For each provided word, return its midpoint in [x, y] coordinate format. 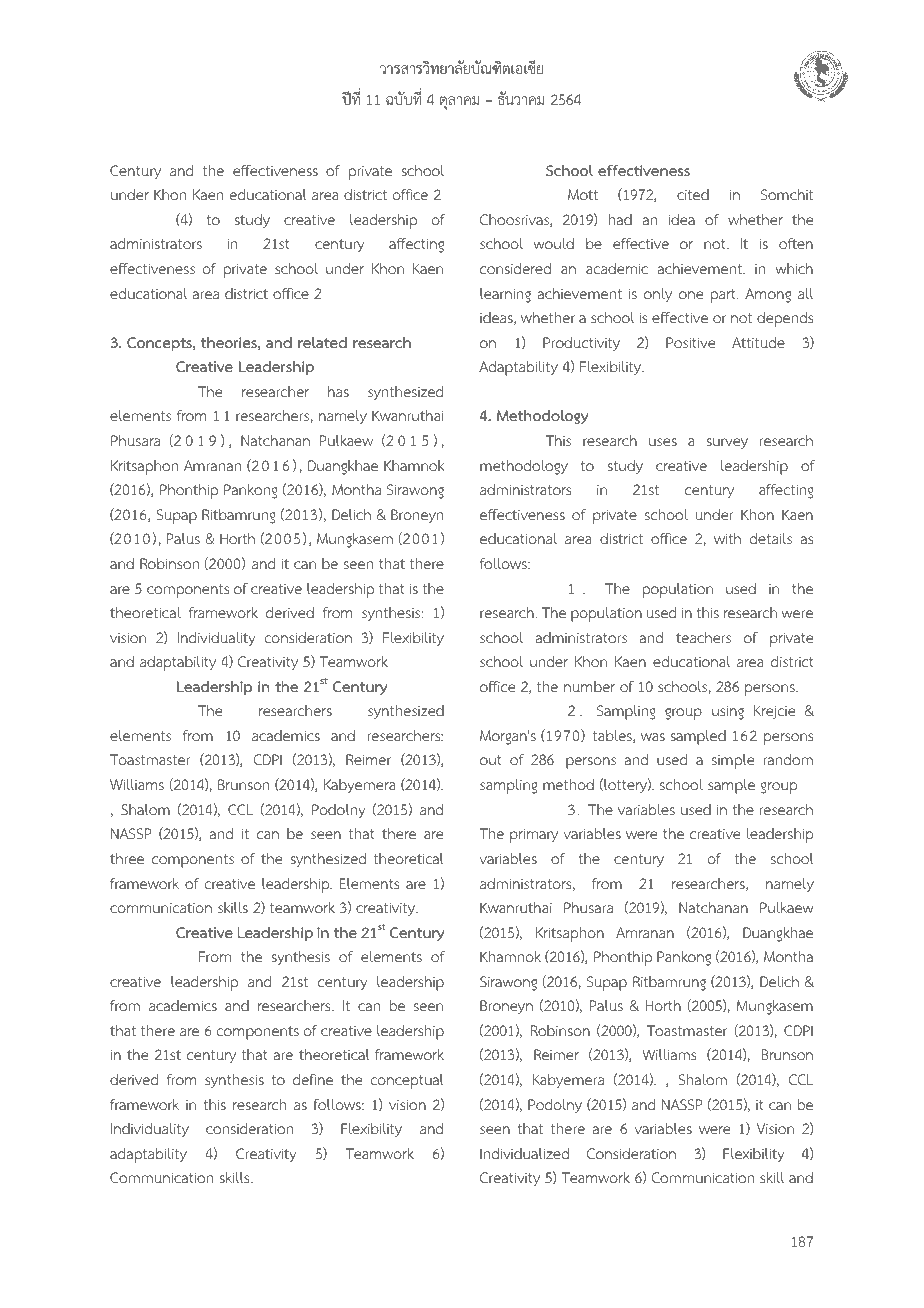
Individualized [524, 1153]
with [727, 538]
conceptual [407, 1081]
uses [663, 442]
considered [515, 268]
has [338, 391]
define [313, 1079]
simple [733, 761]
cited [693, 194]
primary [534, 835]
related [322, 342]
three [127, 858]
